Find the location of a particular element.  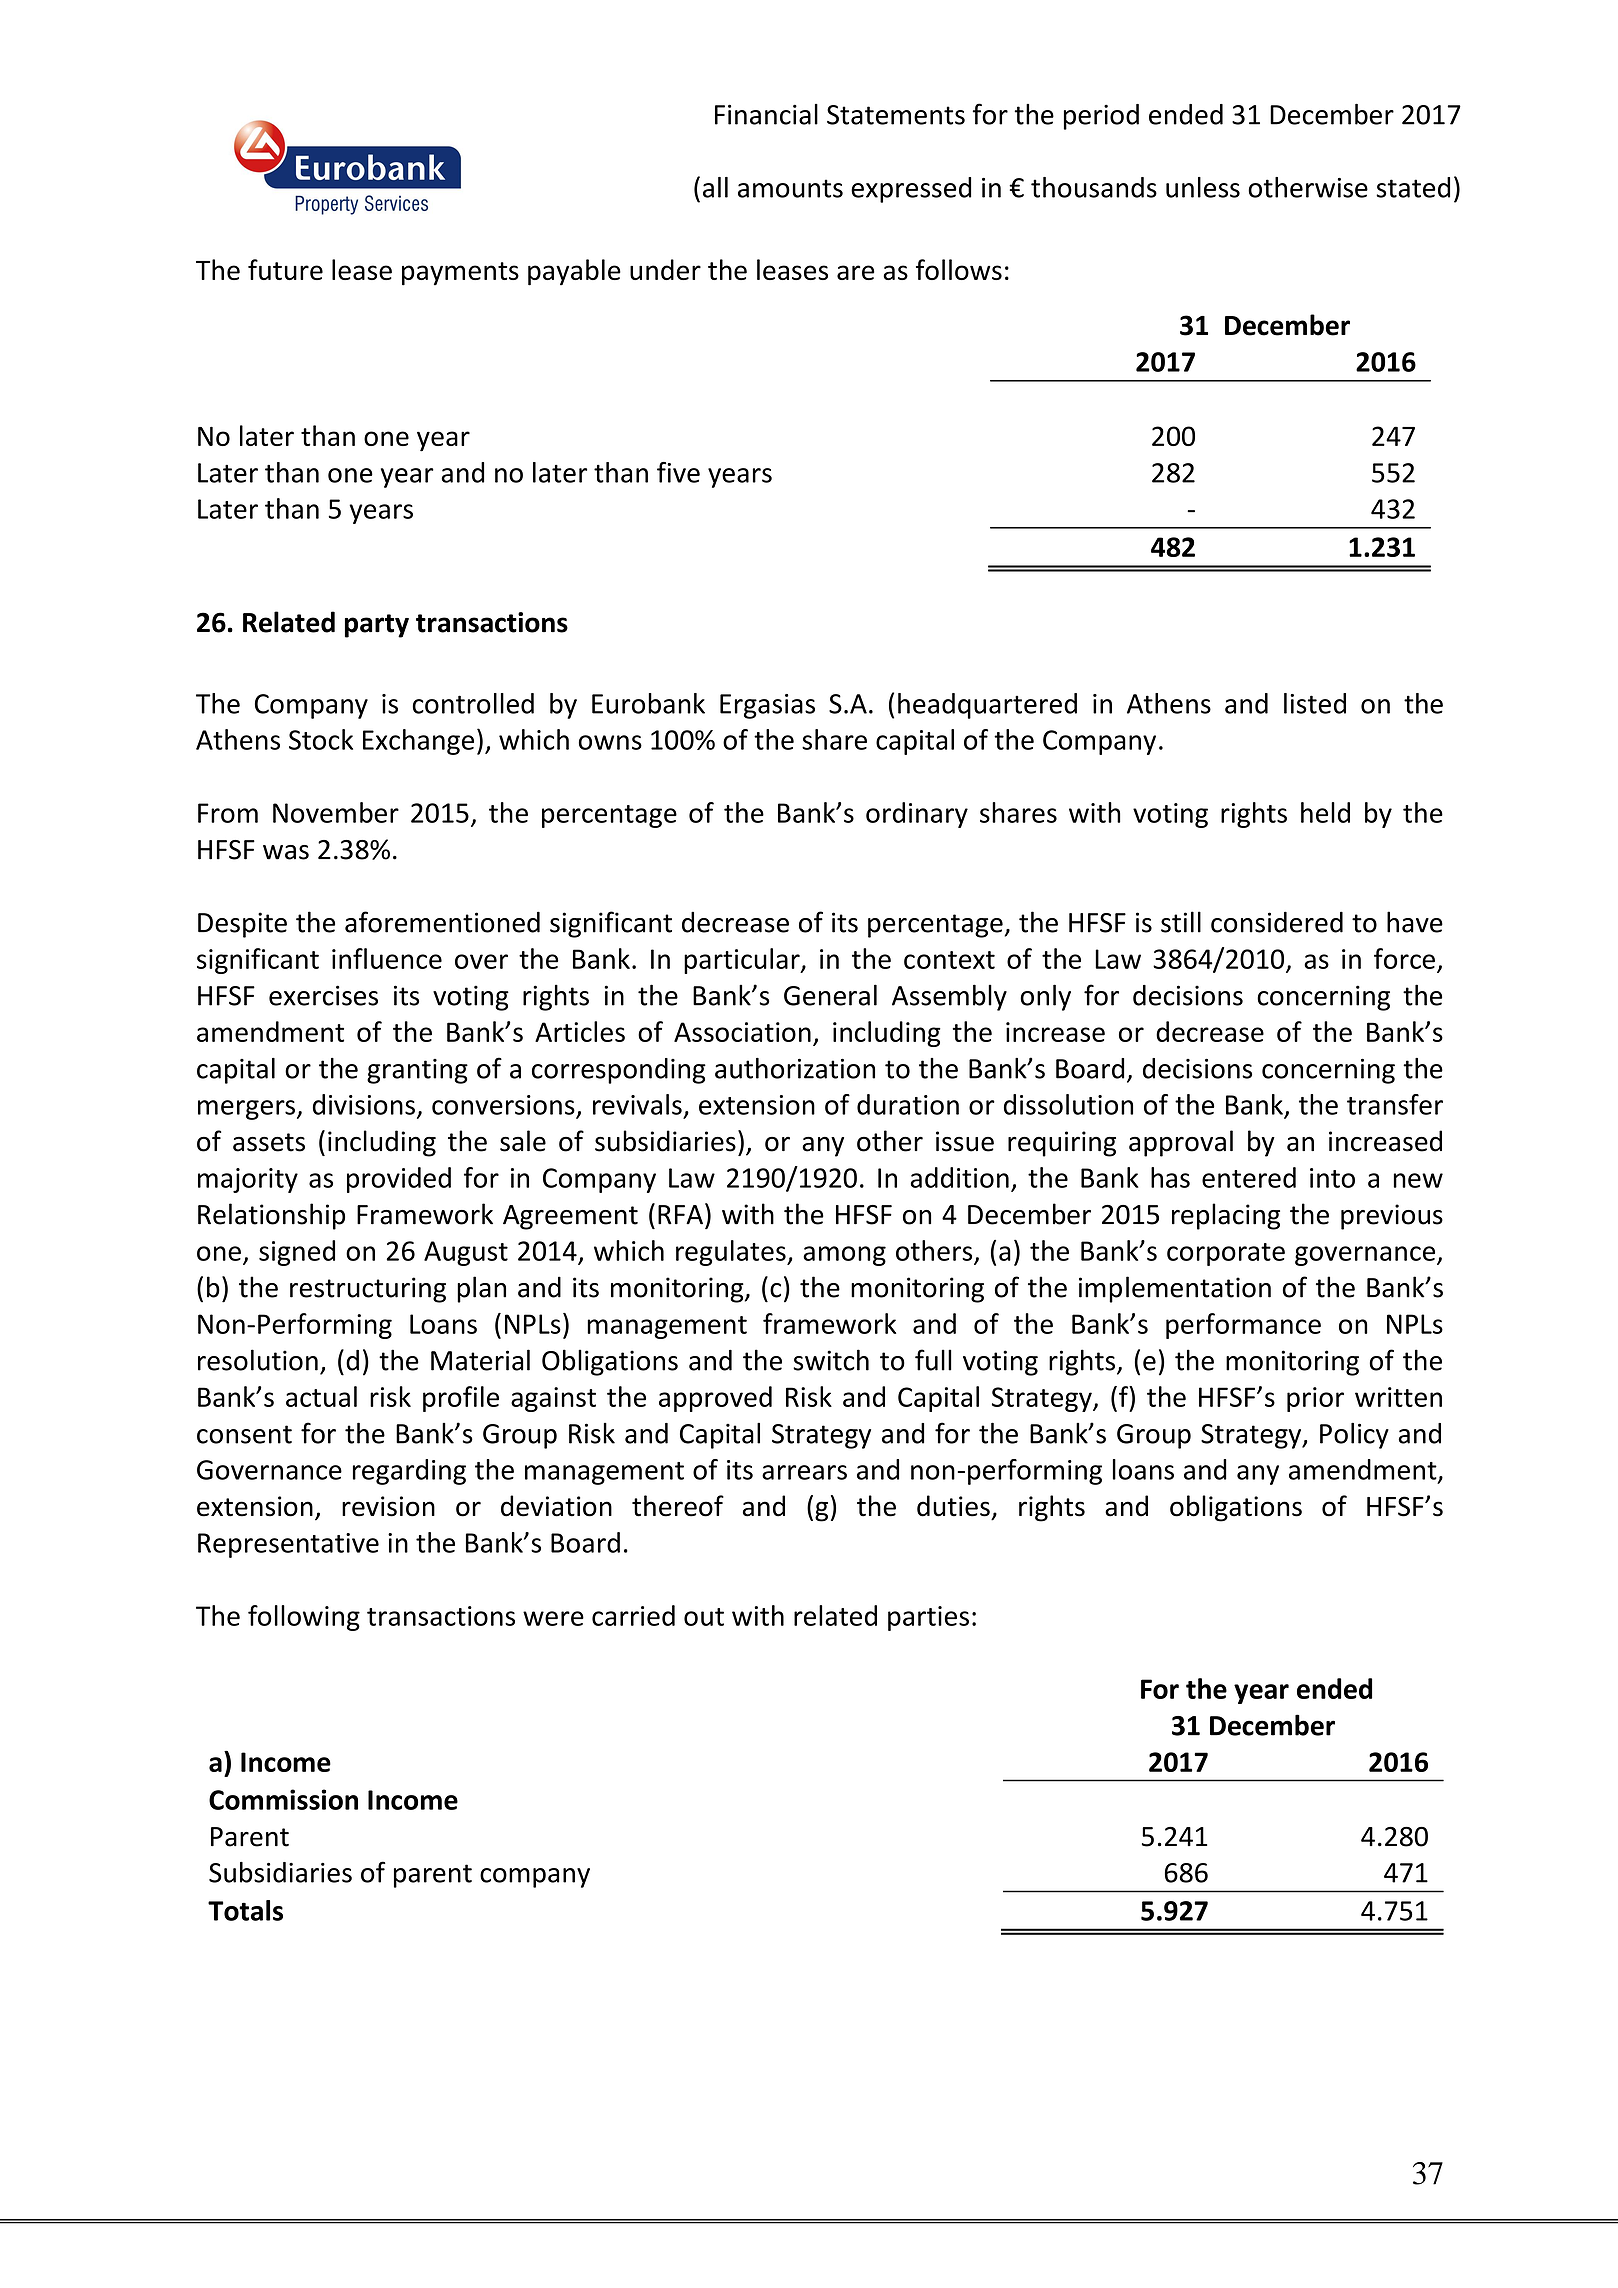

parties is located at coordinates (928, 1618).
